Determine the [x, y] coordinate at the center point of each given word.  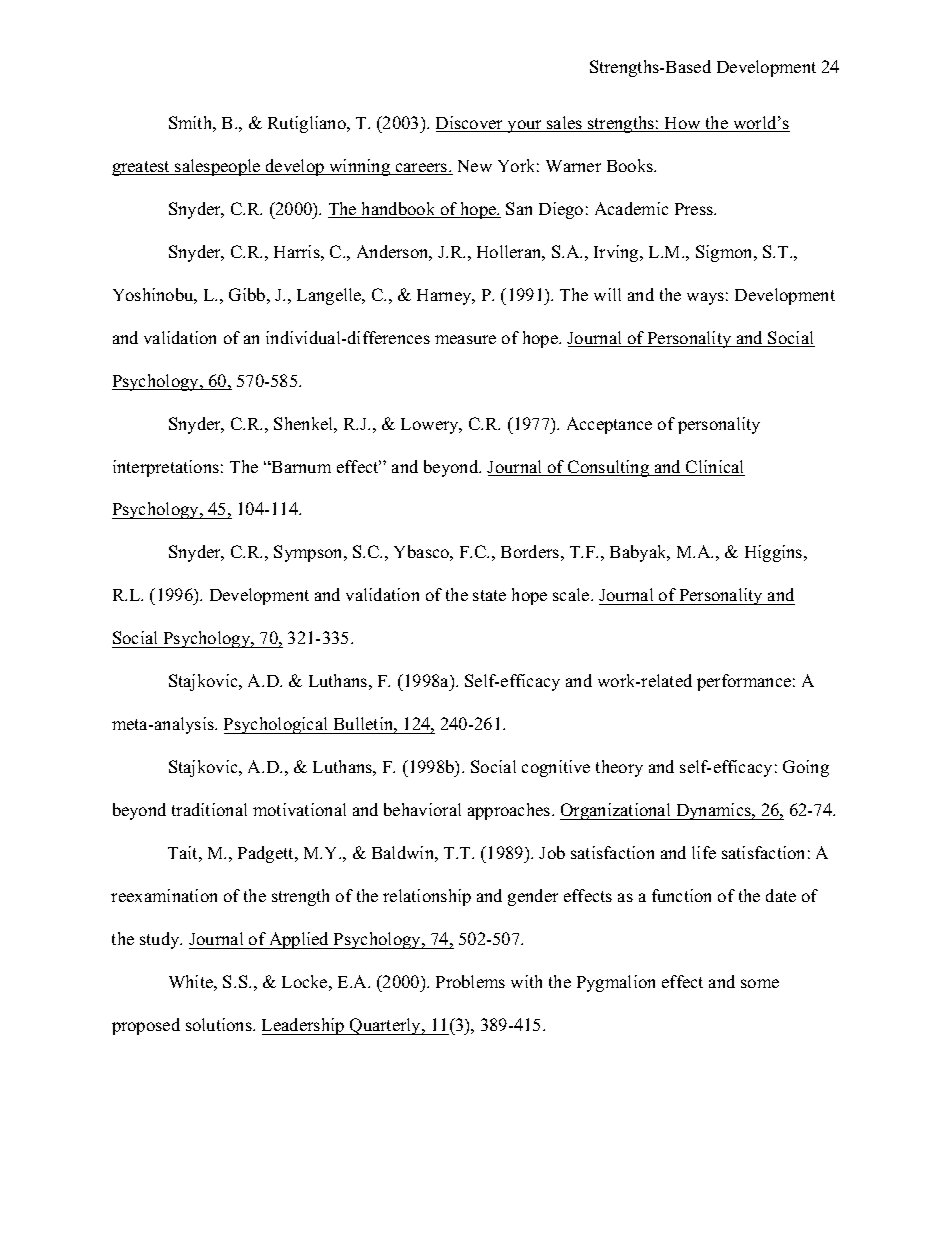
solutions [220, 1024]
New [475, 166]
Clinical [714, 468]
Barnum [300, 467]
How [683, 124]
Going [806, 768]
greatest [142, 168]
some [760, 983]
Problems [470, 981]
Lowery [431, 426]
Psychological [277, 725]
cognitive [556, 768]
